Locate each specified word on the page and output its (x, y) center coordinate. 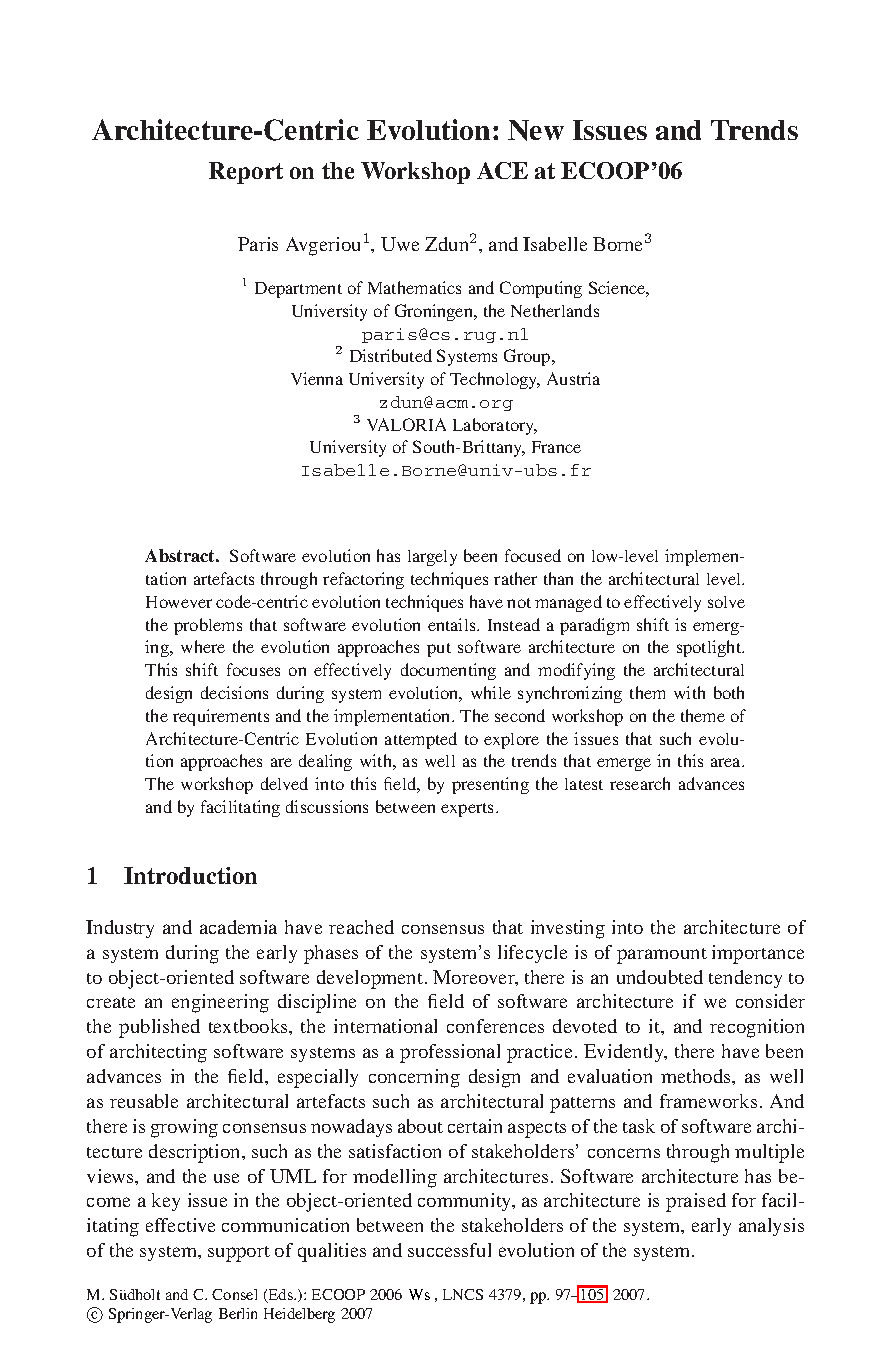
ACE (502, 170)
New (536, 130)
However (179, 602)
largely (432, 558)
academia (238, 927)
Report (246, 173)
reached (361, 927)
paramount (662, 956)
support (239, 1254)
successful (449, 1250)
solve (726, 602)
